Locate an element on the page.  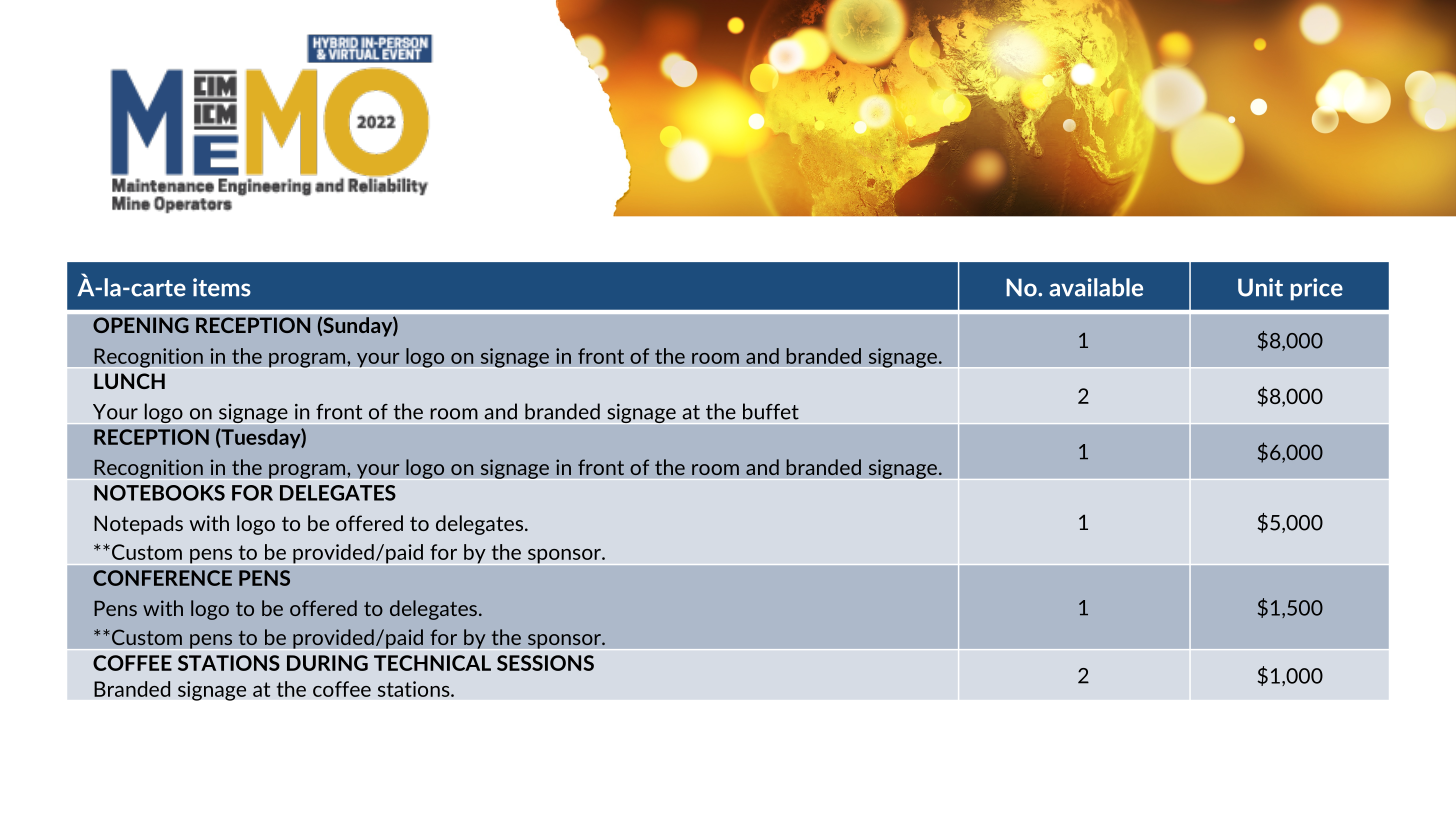
LUNCH is located at coordinates (129, 381).
